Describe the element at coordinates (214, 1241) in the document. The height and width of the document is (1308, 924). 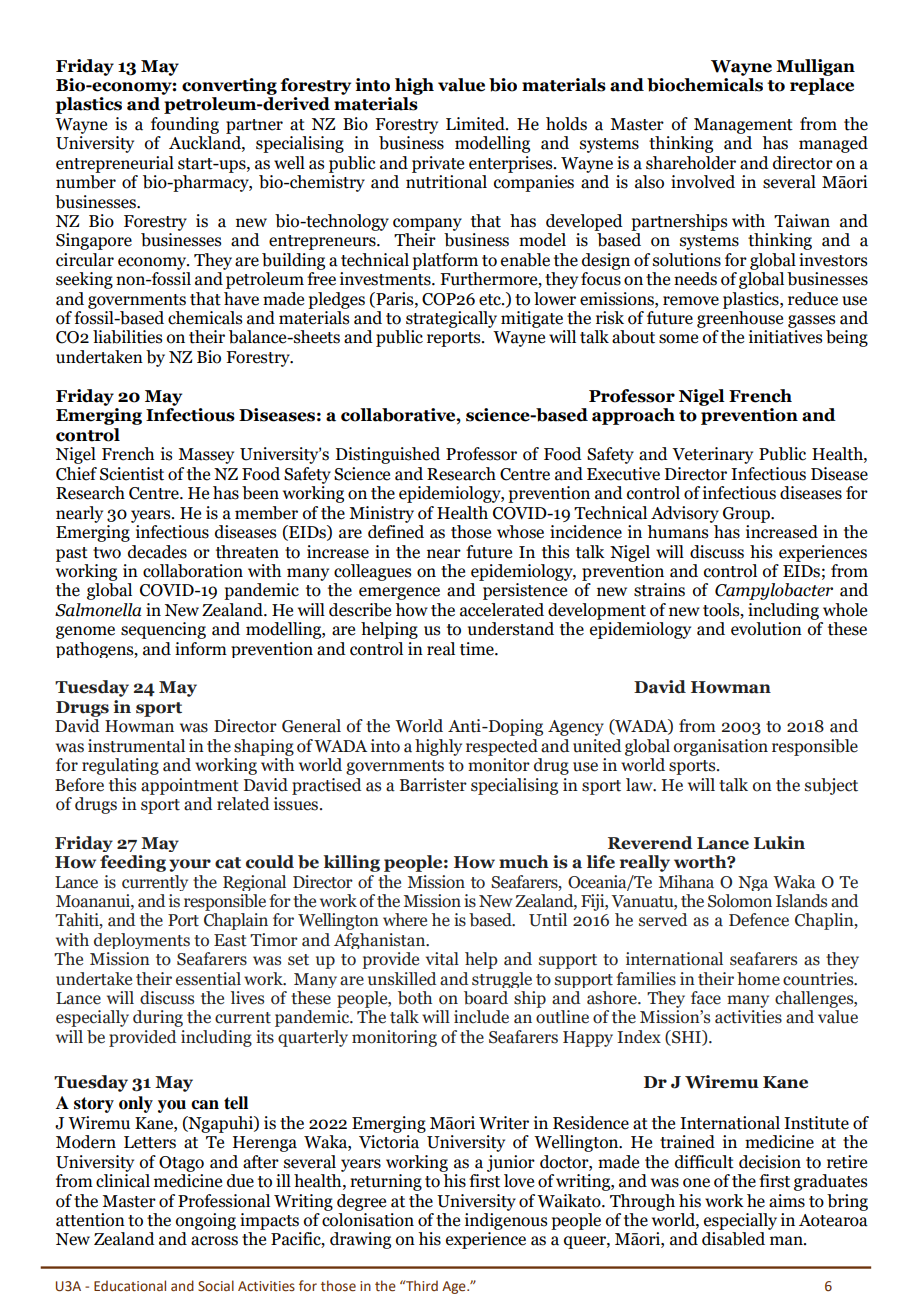
I see `across` at that location.
